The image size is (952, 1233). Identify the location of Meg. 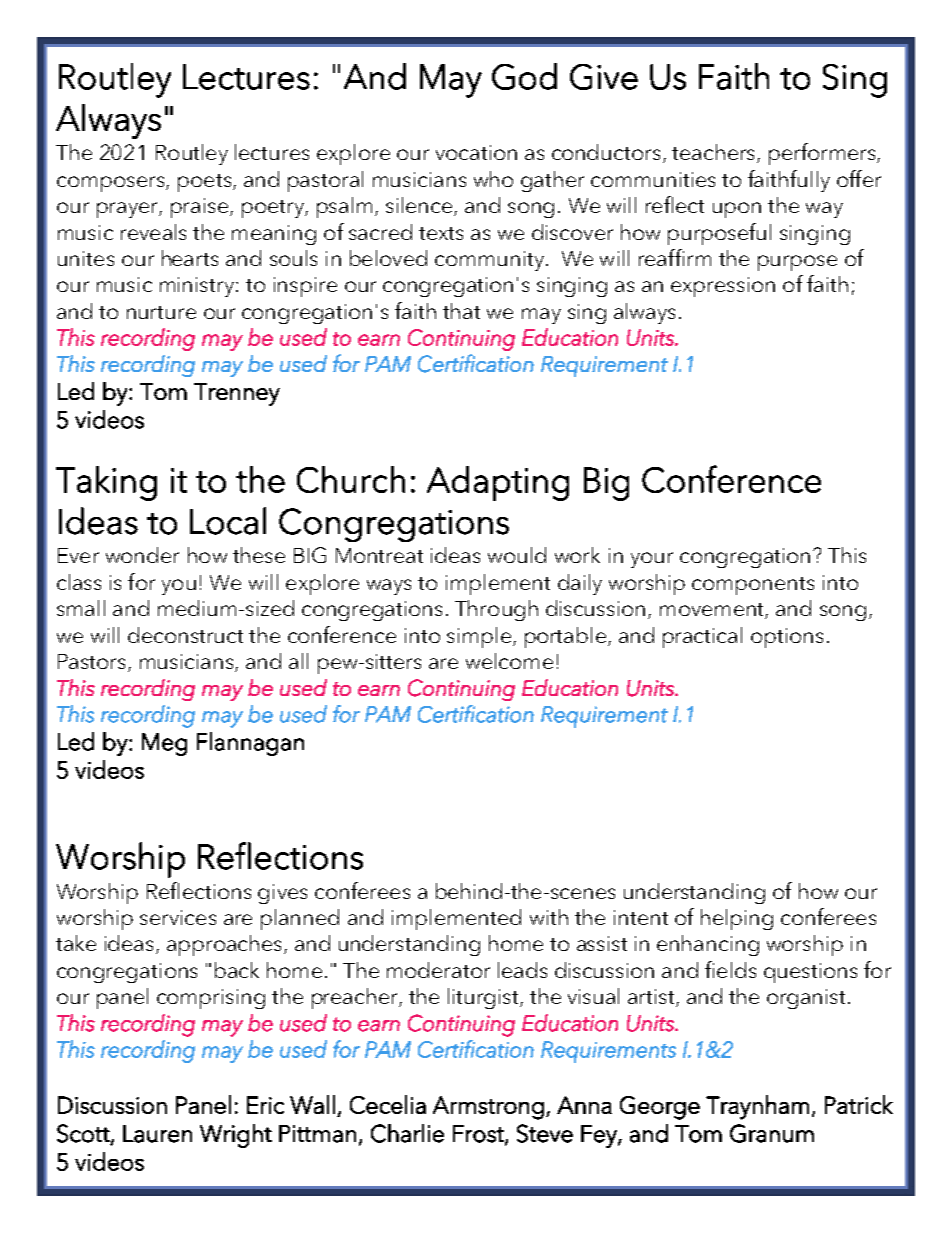
(164, 744).
